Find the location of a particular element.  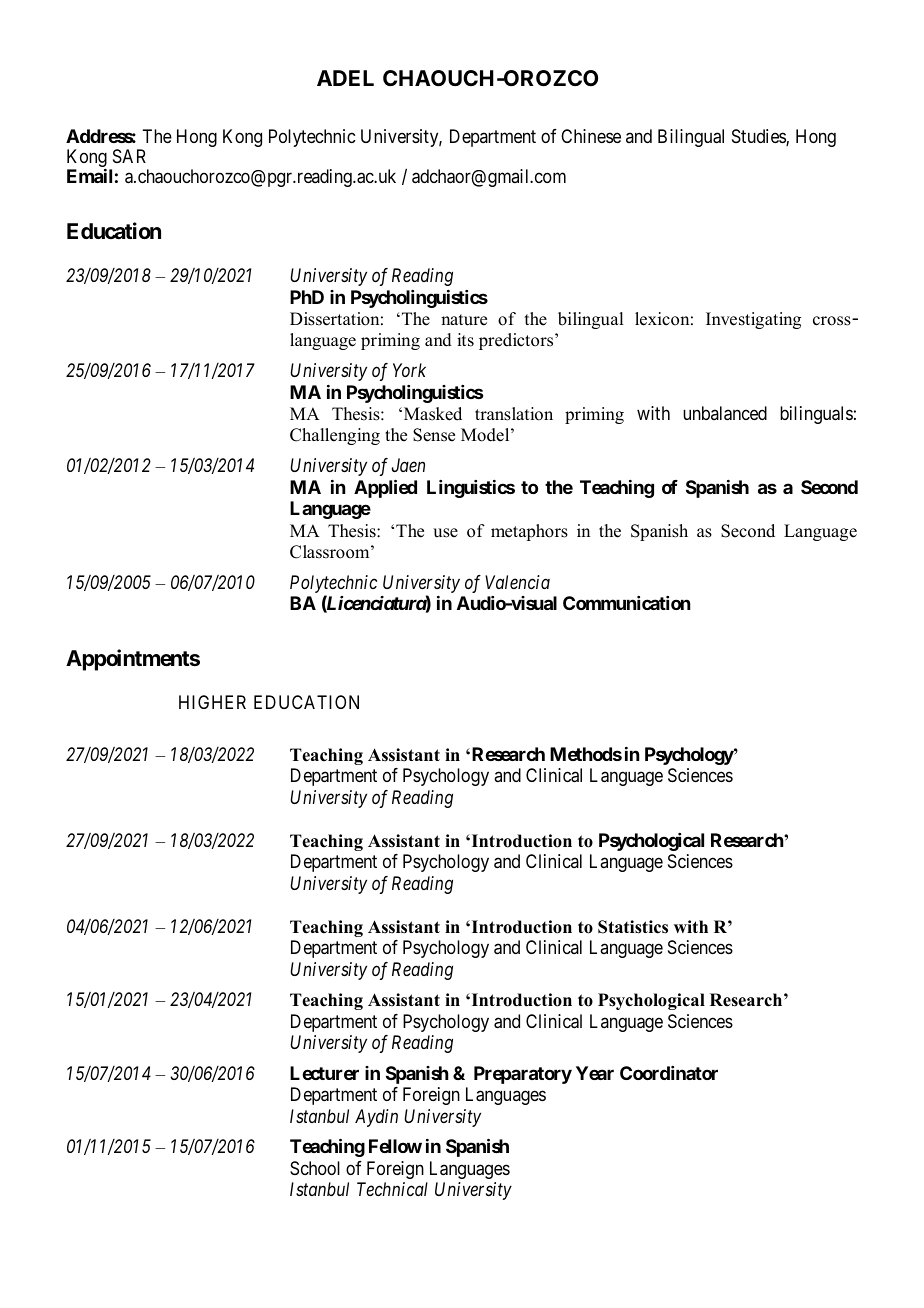

Technical is located at coordinates (392, 1189).
